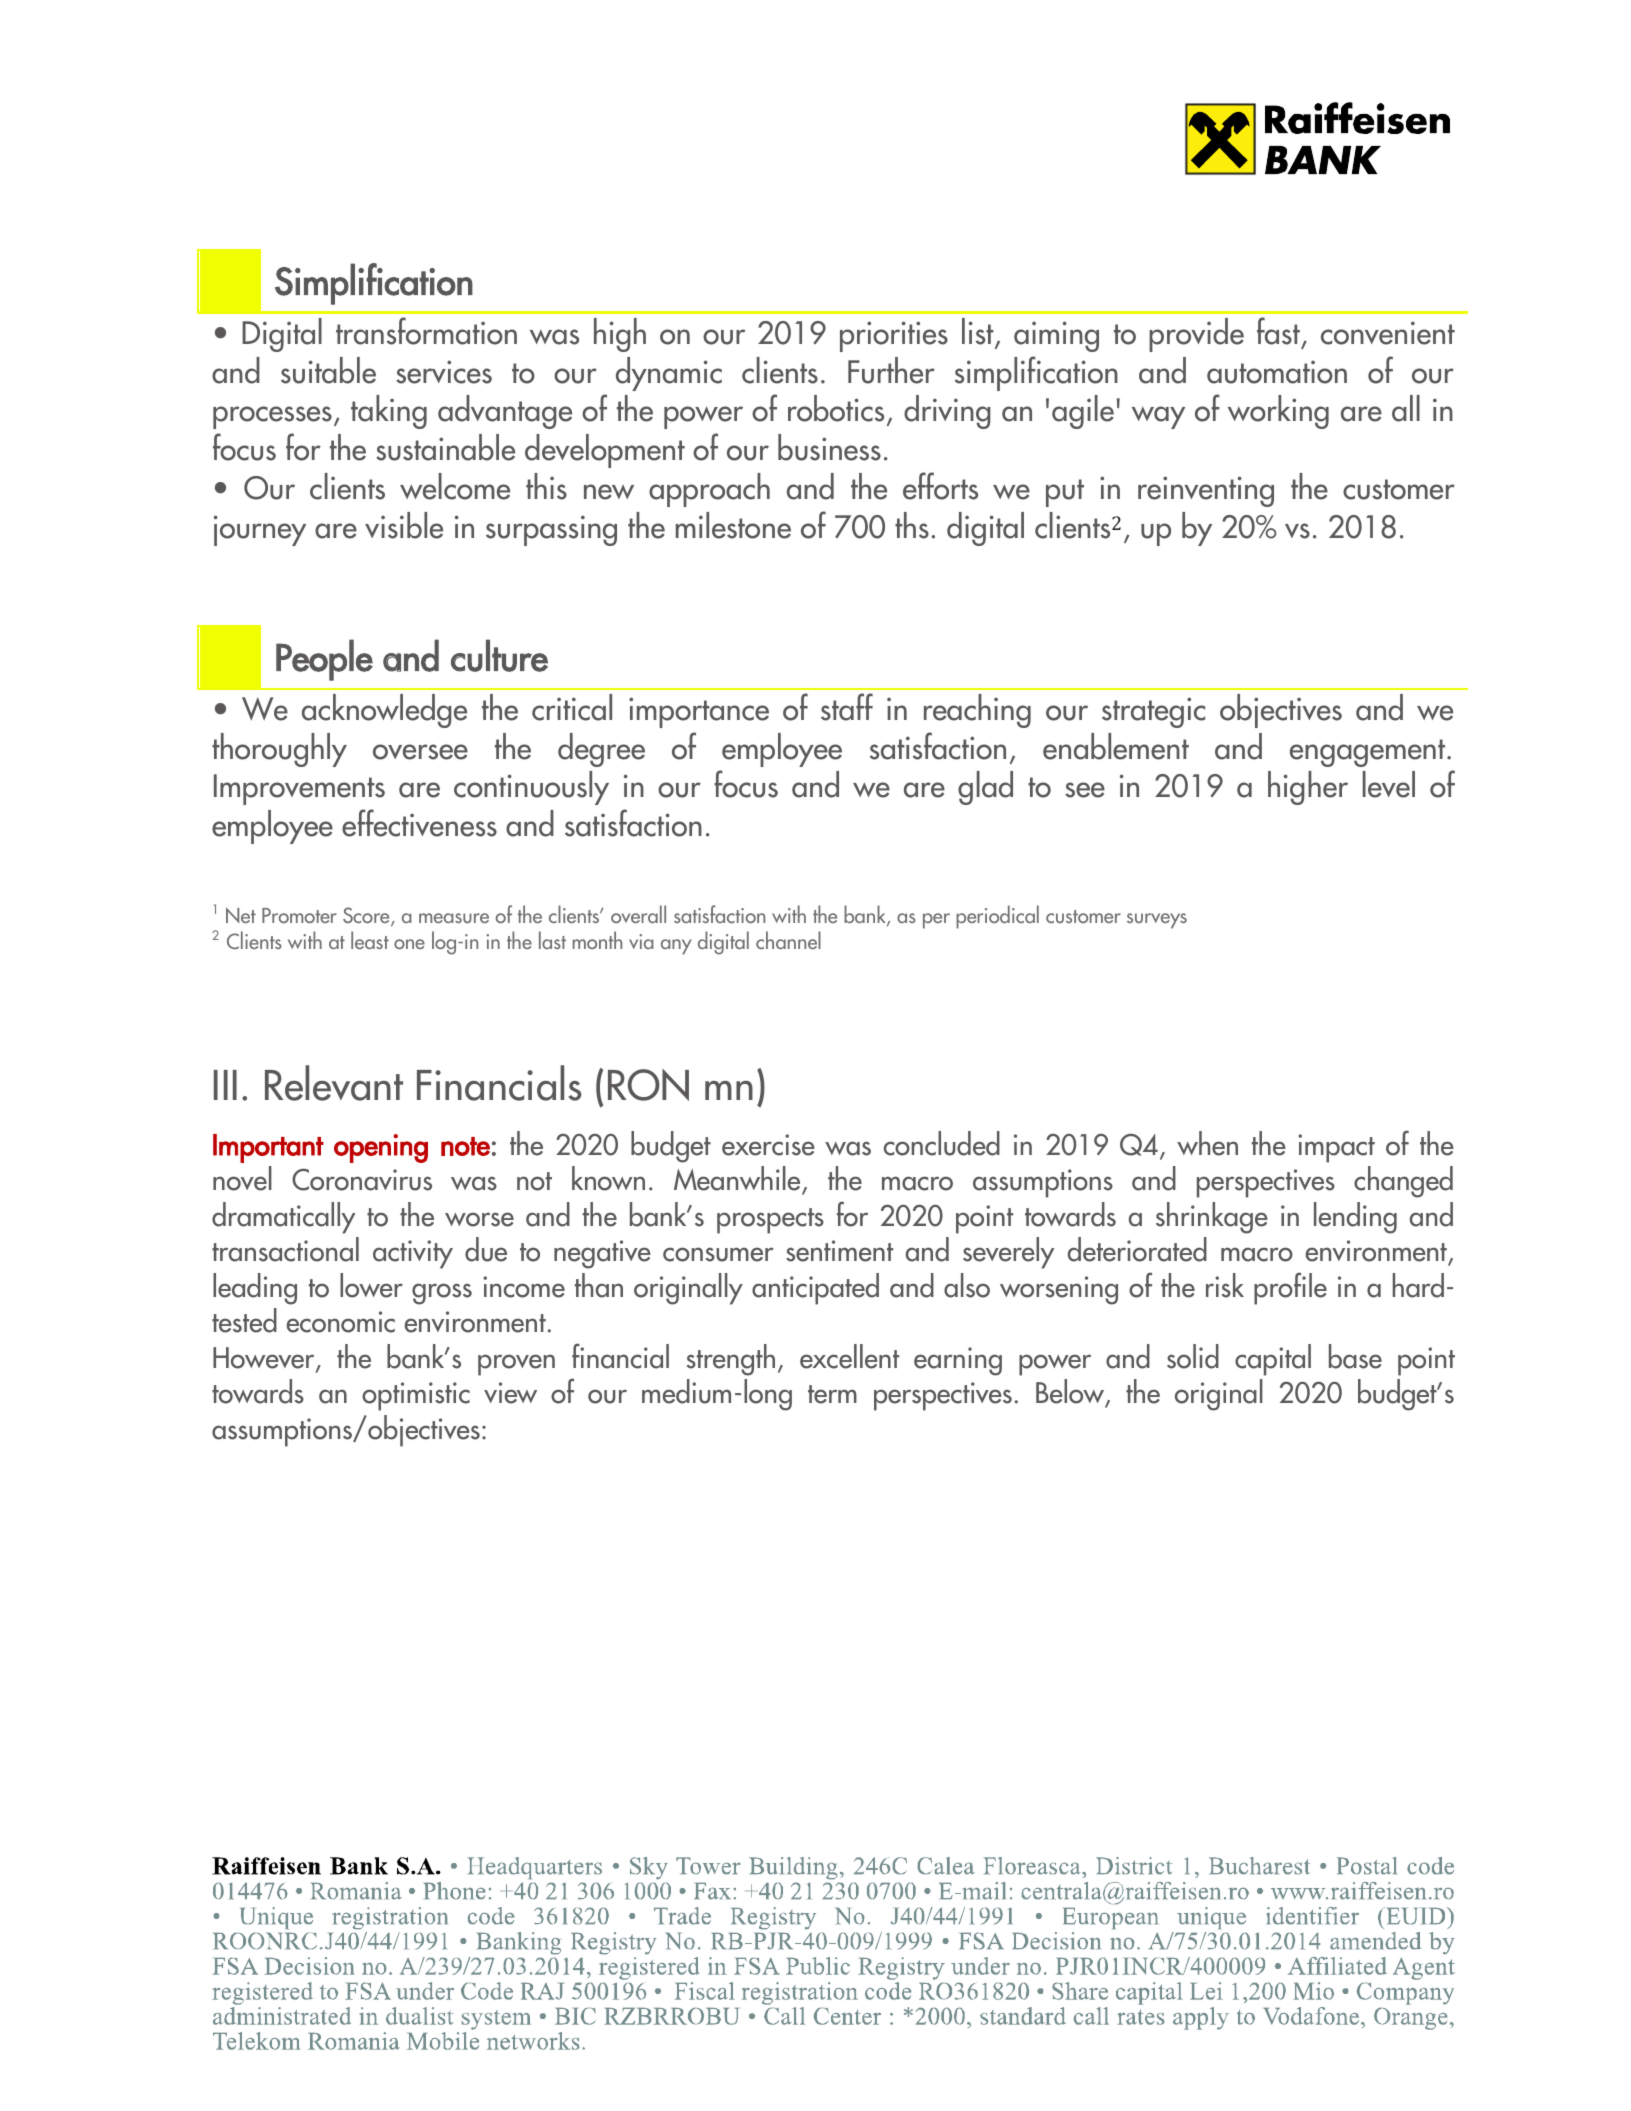  I want to click on Further, so click(891, 370).
